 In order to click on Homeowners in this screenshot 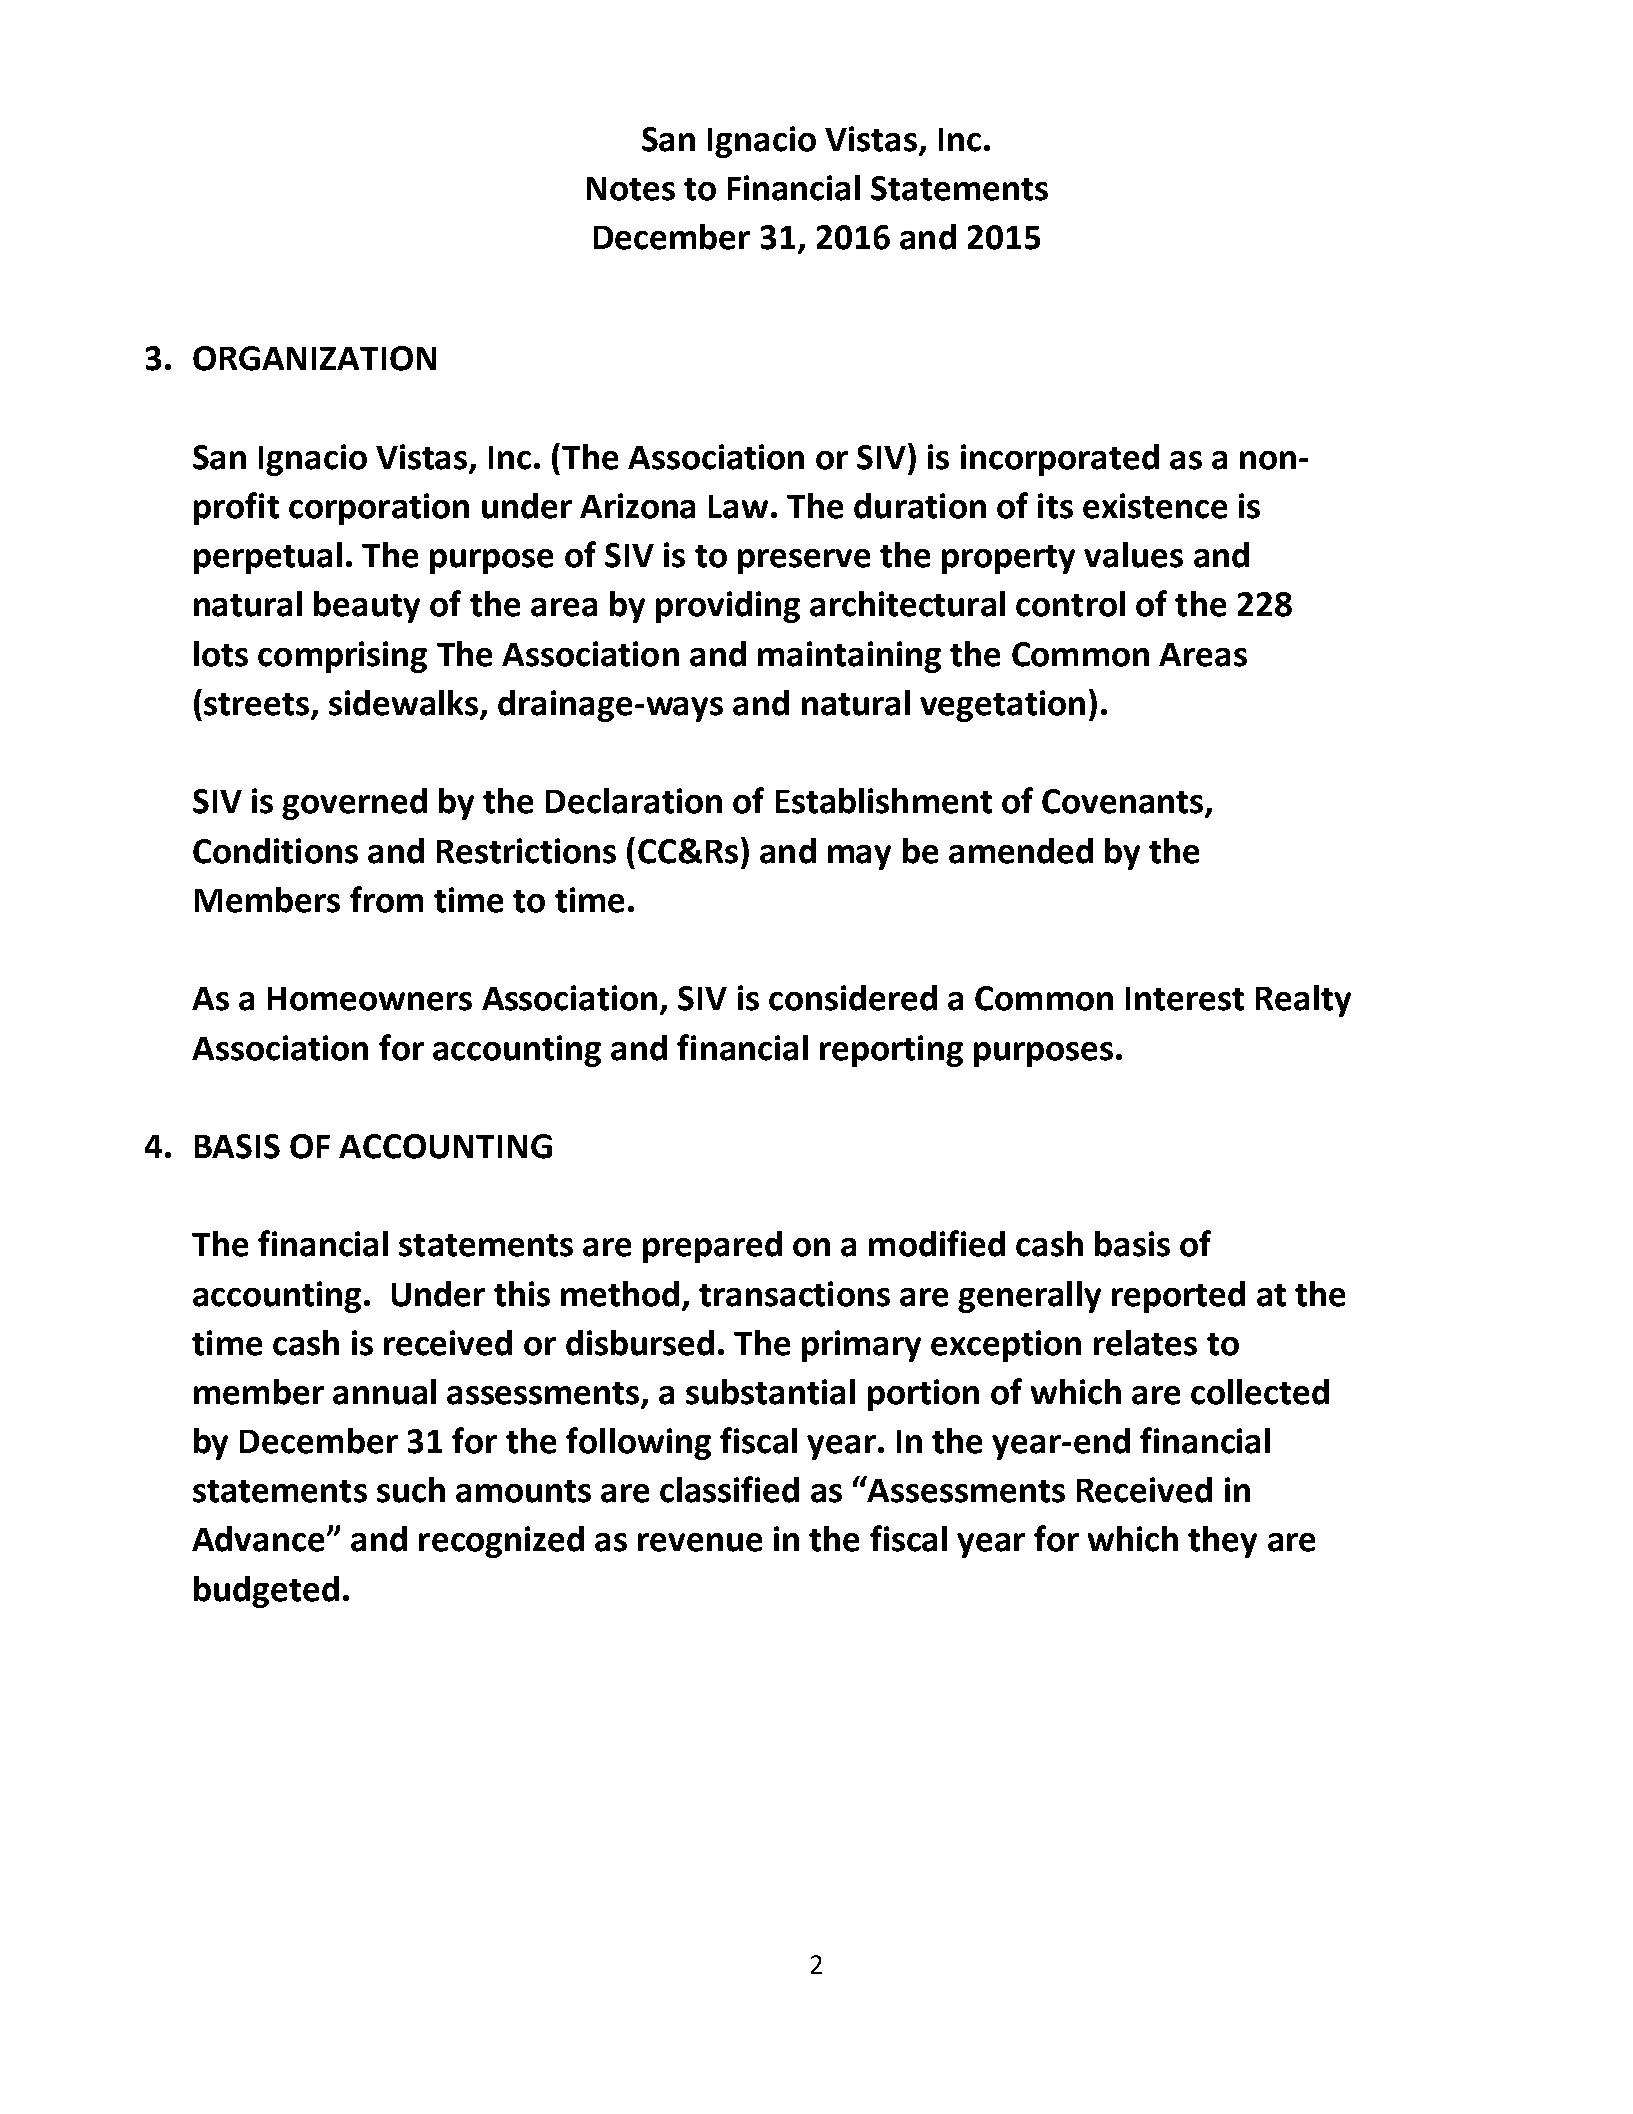, I will do `click(370, 999)`.
